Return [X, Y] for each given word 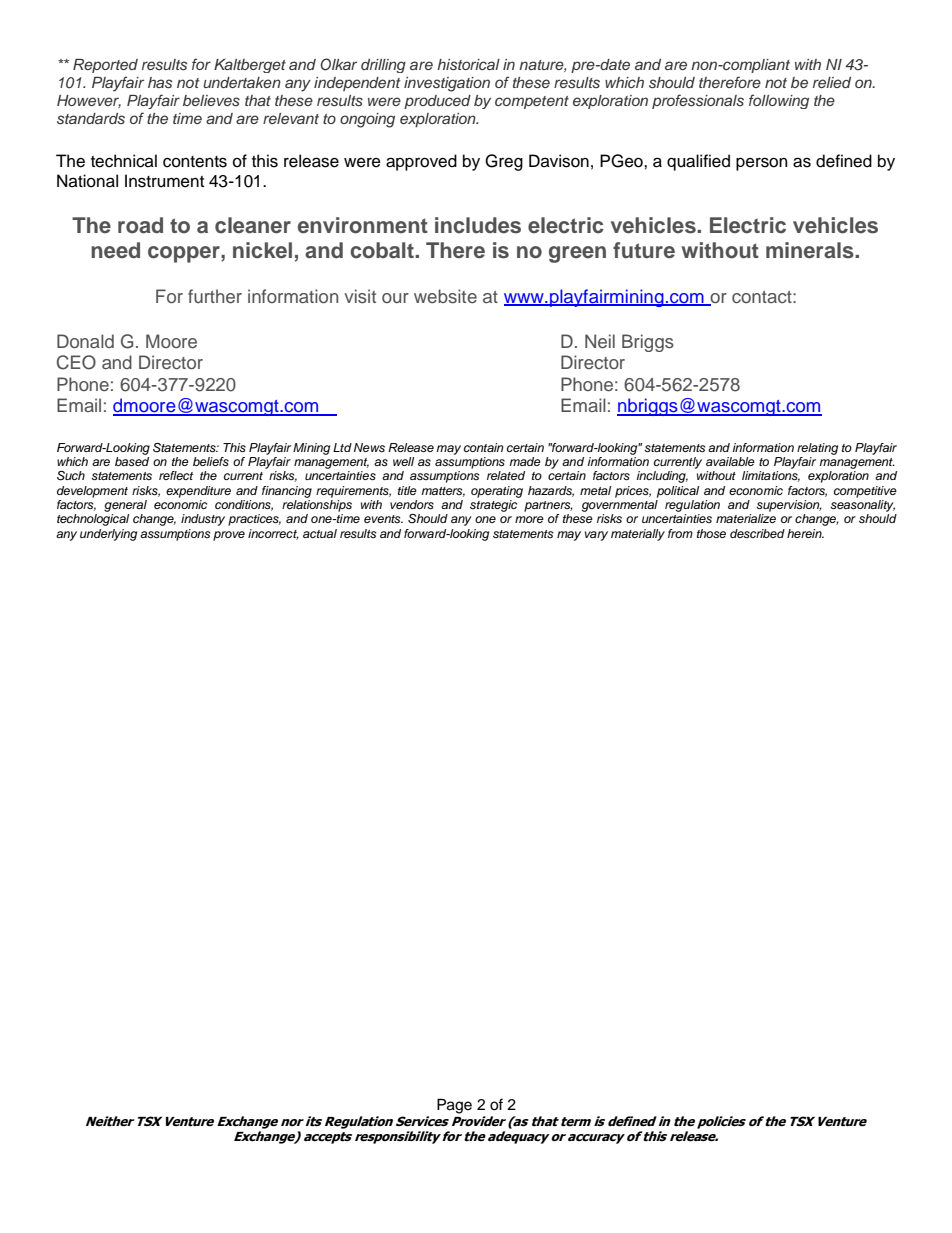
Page [454, 1106]
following [779, 101]
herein [805, 533]
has [160, 83]
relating [817, 449]
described [757, 533]
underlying [108, 535]
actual [320, 533]
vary [596, 536]
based [132, 460]
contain [484, 447]
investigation [447, 84]
